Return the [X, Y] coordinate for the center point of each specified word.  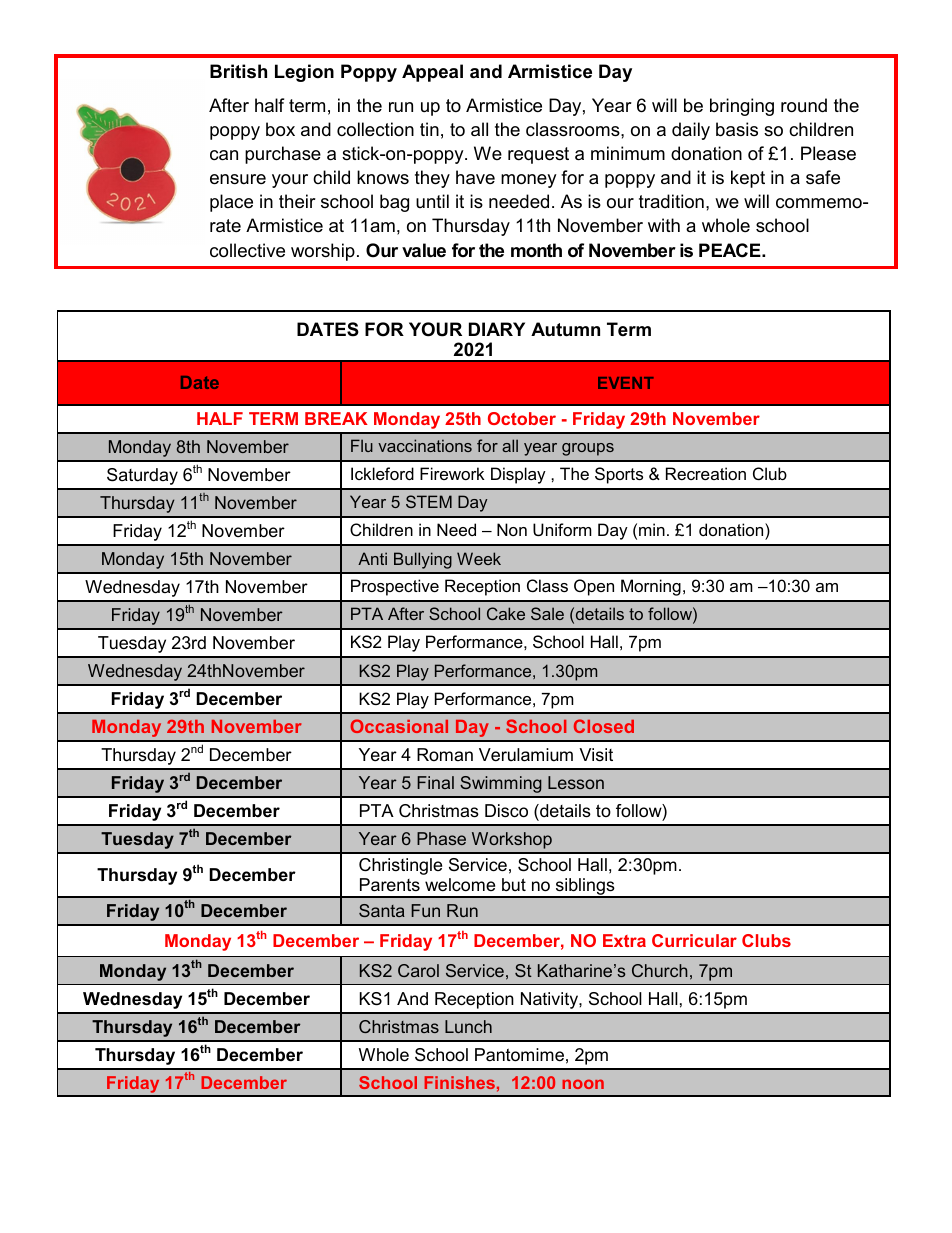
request [538, 155]
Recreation [706, 473]
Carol [418, 970]
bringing [742, 107]
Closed [604, 726]
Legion [304, 73]
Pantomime [519, 1055]
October [522, 418]
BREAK [336, 418]
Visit [596, 754]
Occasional [399, 726]
